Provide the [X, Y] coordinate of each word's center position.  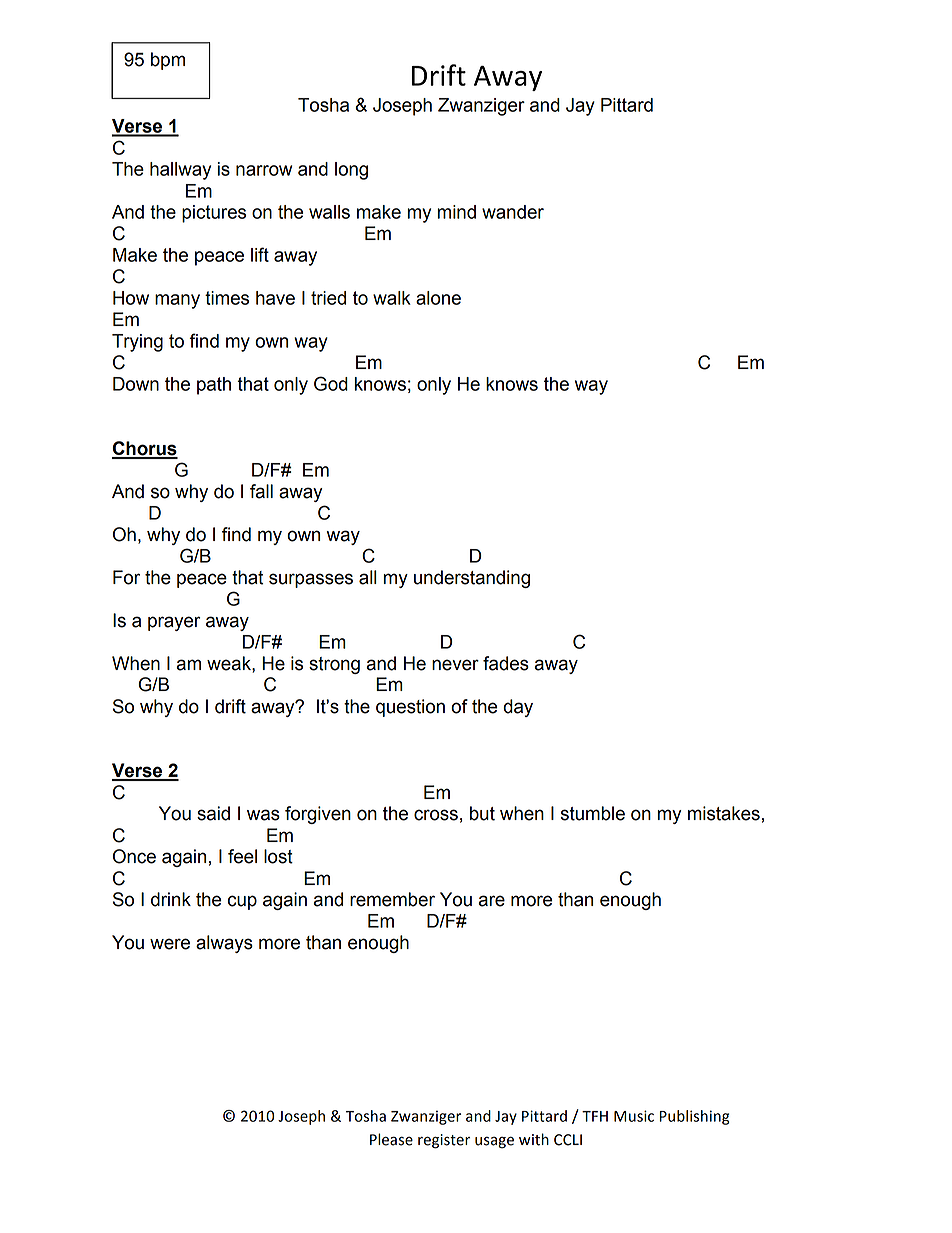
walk [392, 298]
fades [506, 663]
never [455, 665]
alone [438, 298]
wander [513, 212]
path [214, 386]
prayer [174, 623]
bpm [168, 61]
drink [171, 899]
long [351, 171]
